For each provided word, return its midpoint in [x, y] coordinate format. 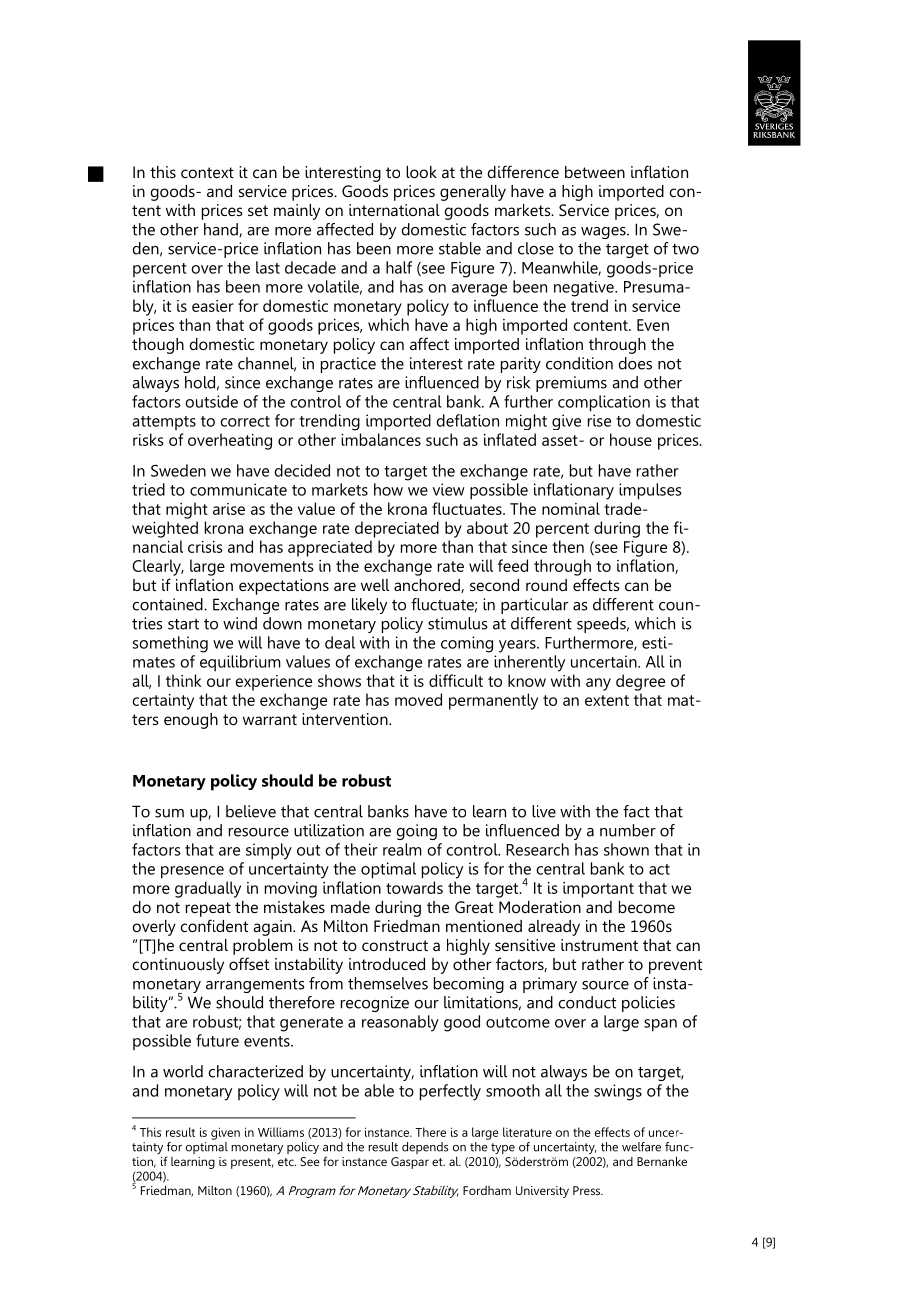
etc [287, 1162]
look [421, 172]
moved [418, 699]
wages [604, 233]
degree [640, 682]
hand [222, 230]
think [184, 680]
